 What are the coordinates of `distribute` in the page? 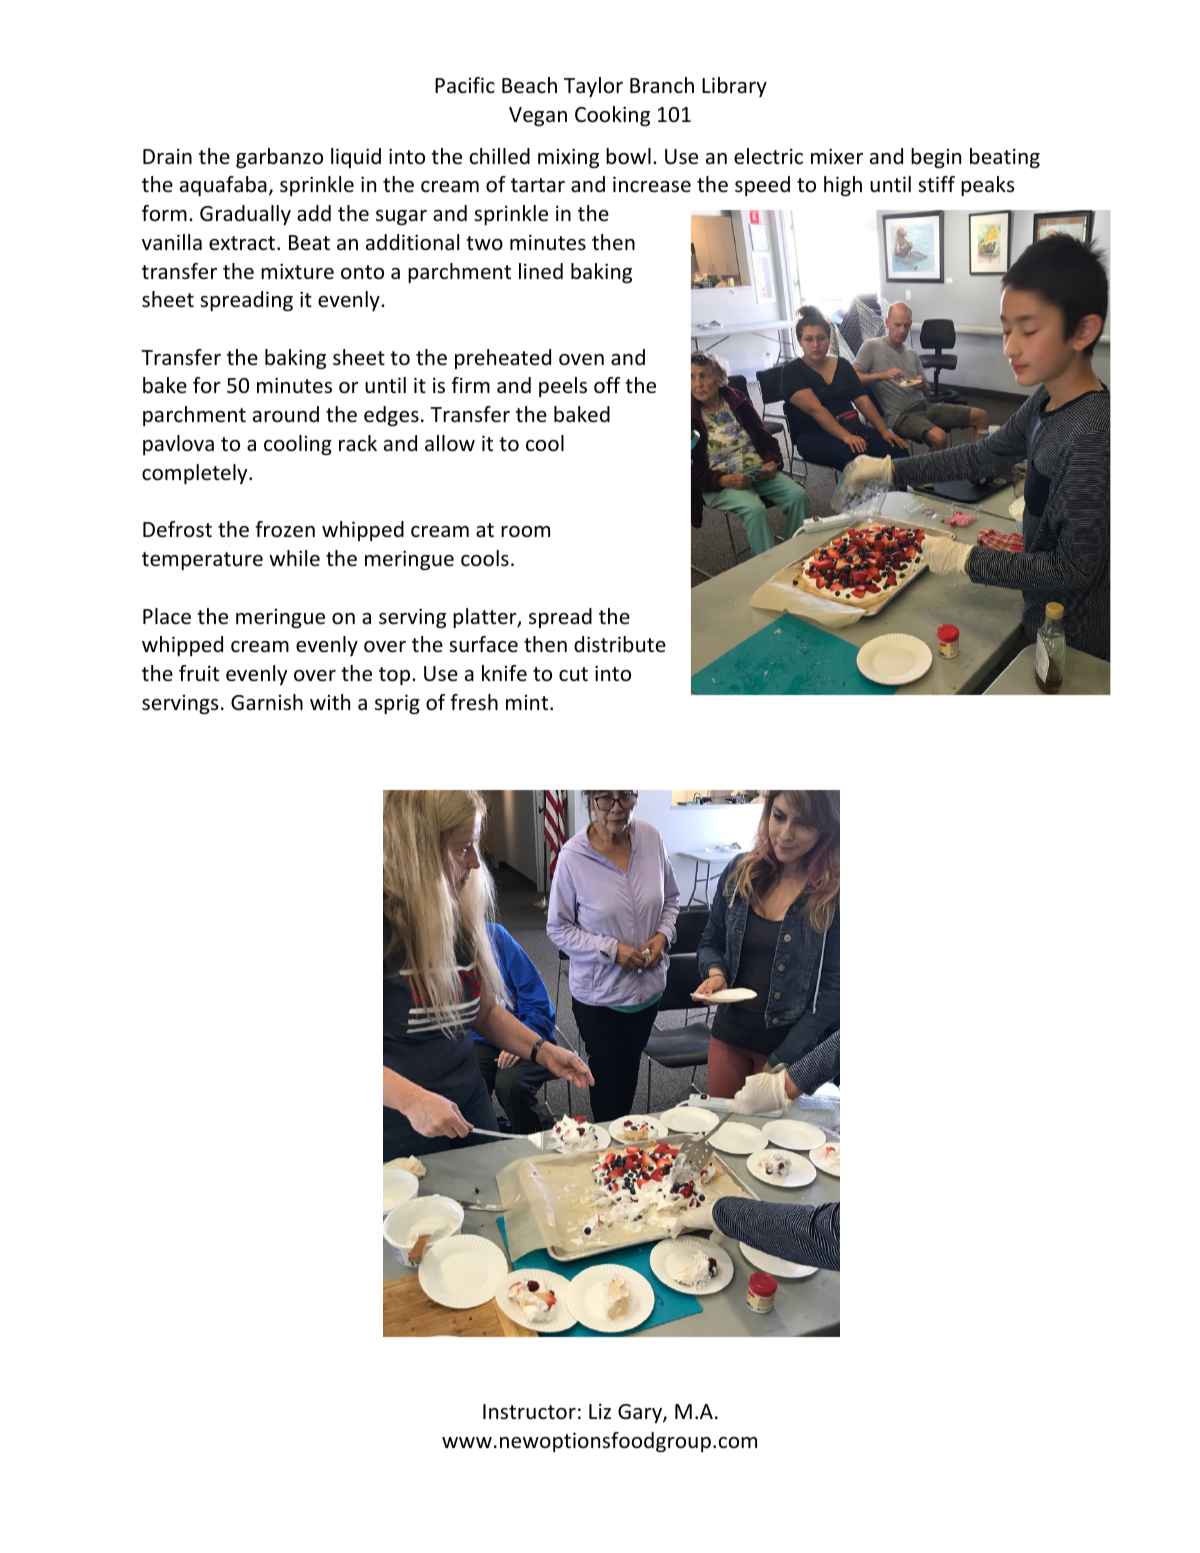 It's located at (620, 644).
